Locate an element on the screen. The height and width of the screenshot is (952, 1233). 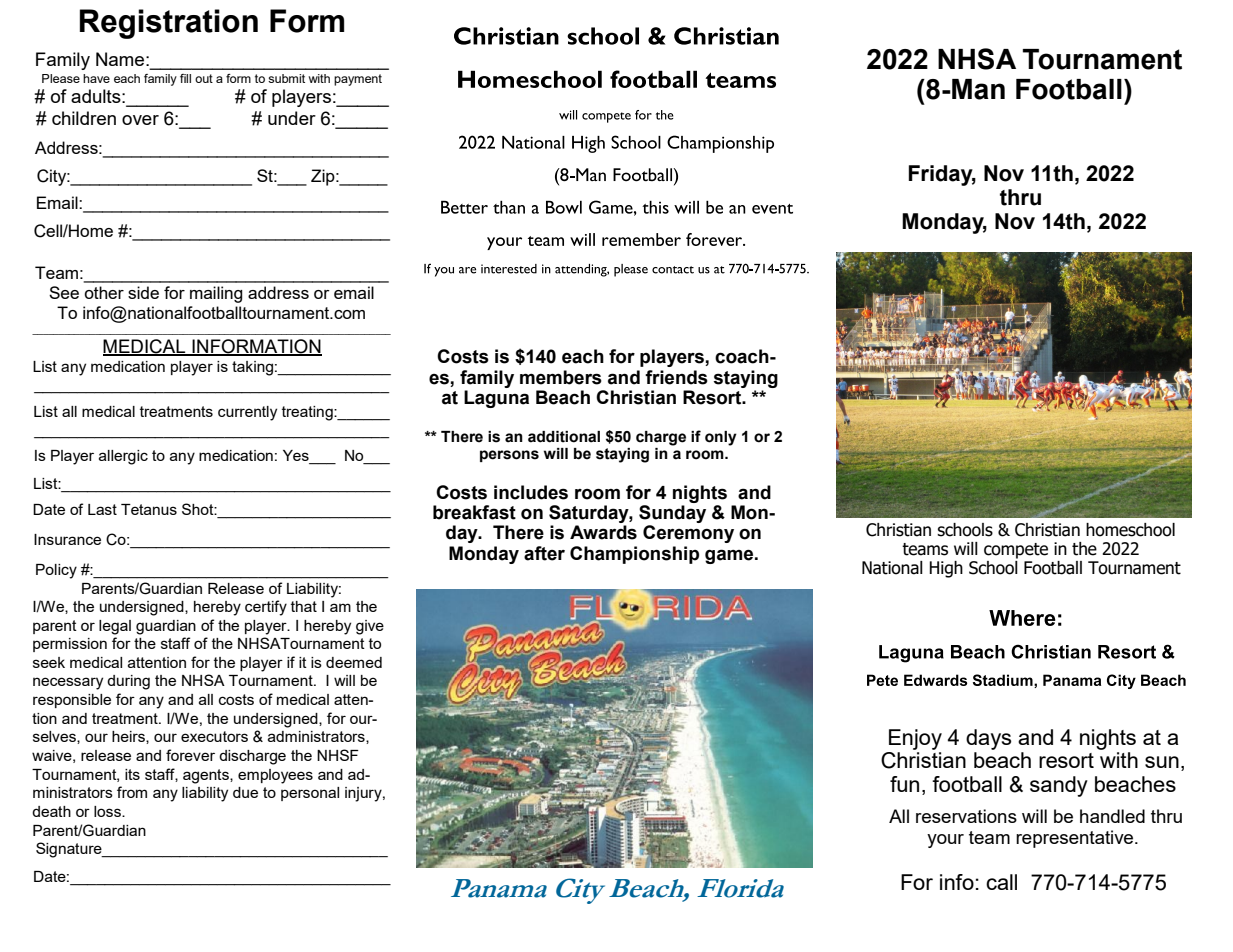
deemed is located at coordinates (354, 662).
